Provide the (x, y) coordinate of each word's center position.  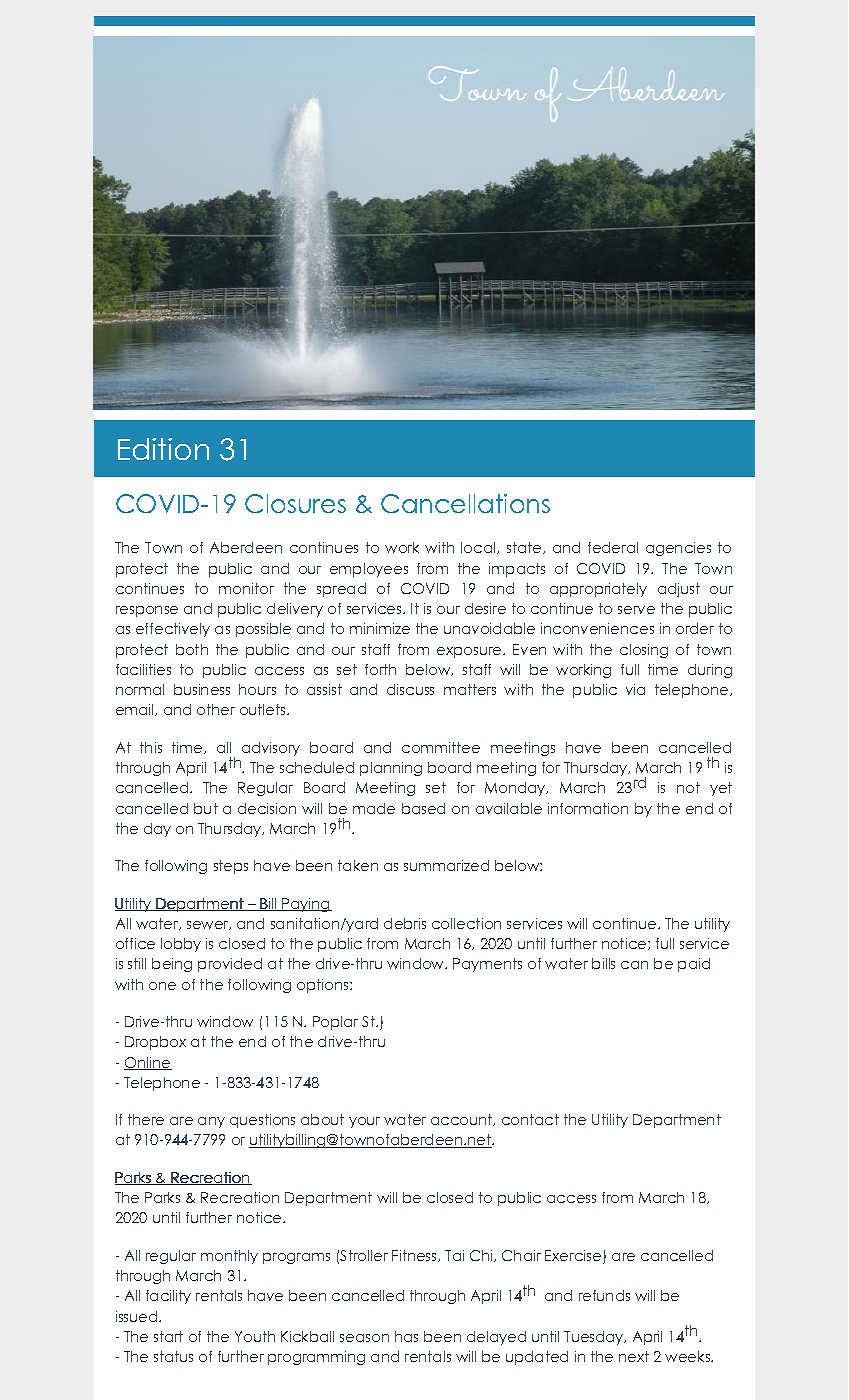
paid (694, 965)
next (634, 1356)
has (406, 1336)
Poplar (335, 1023)
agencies (678, 549)
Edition (163, 449)
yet (721, 789)
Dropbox (155, 1043)
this (151, 747)
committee (441, 747)
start (168, 1336)
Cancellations (465, 503)
